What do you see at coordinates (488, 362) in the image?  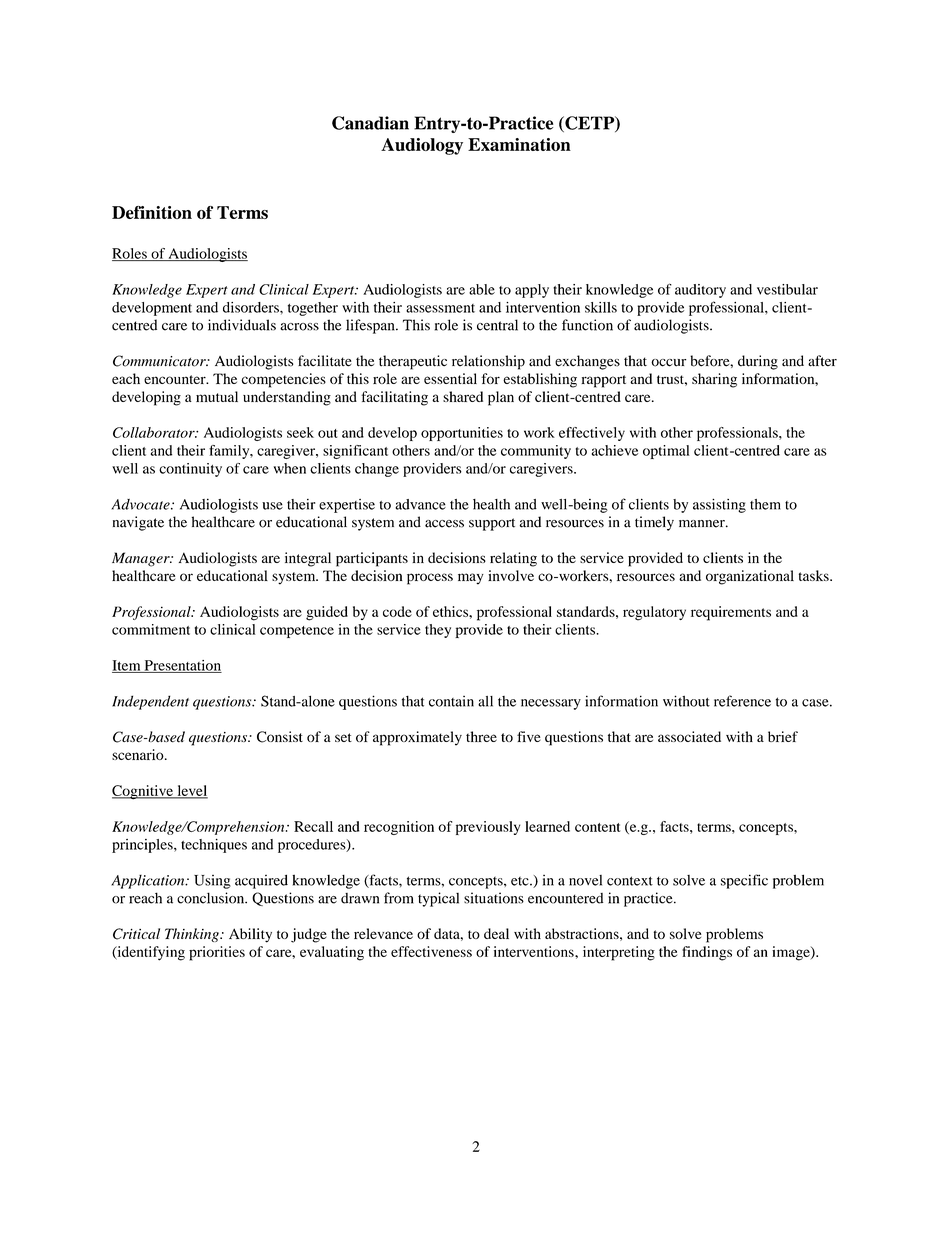 I see `relationship` at bounding box center [488, 362].
